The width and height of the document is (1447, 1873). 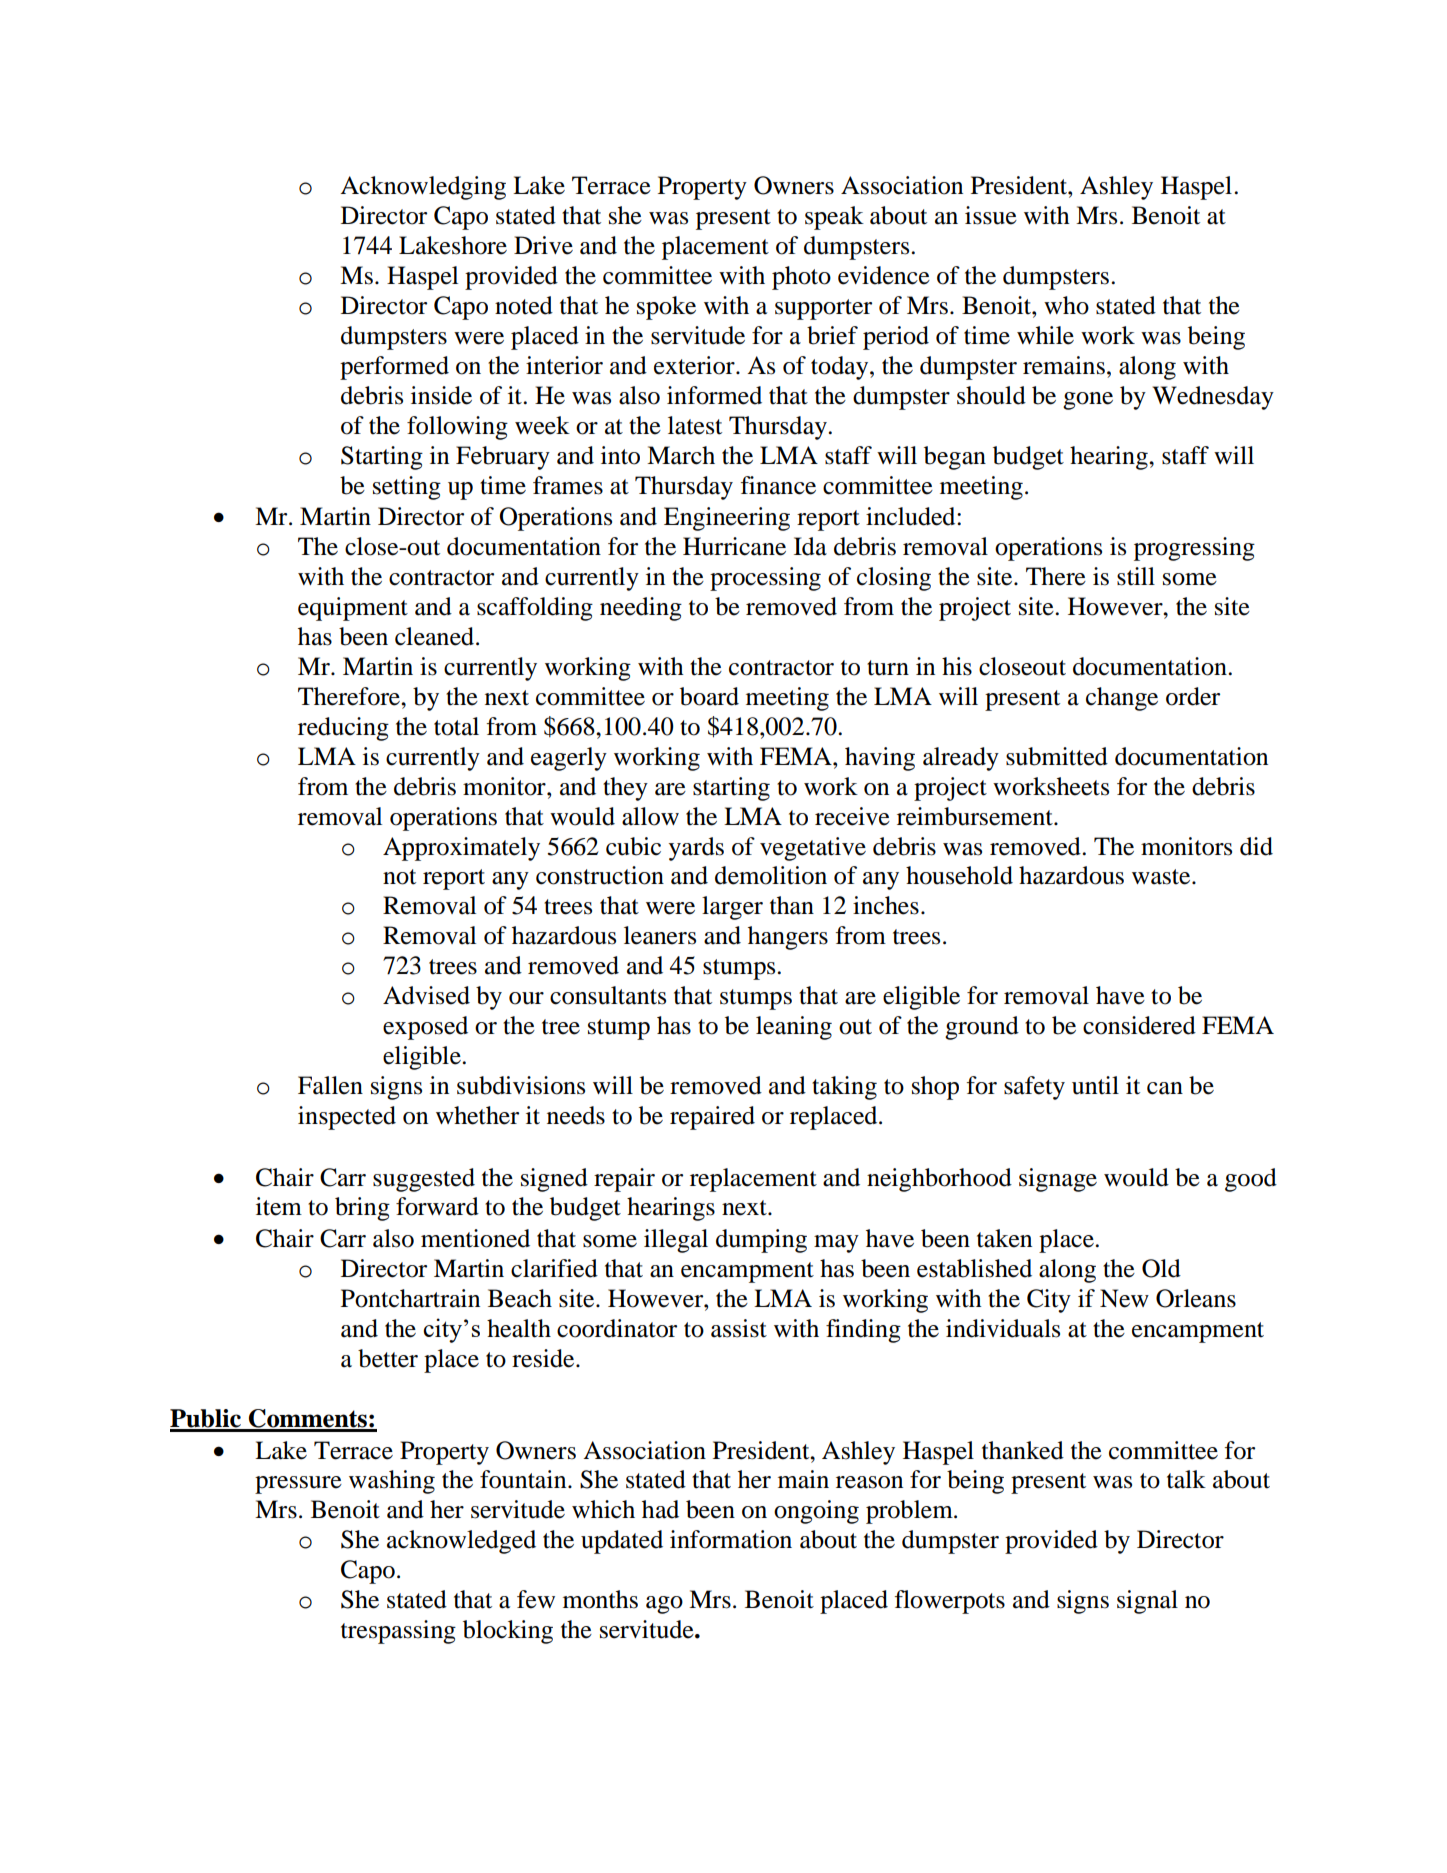 What do you see at coordinates (347, 1118) in the document?
I see `inspected` at bounding box center [347, 1118].
